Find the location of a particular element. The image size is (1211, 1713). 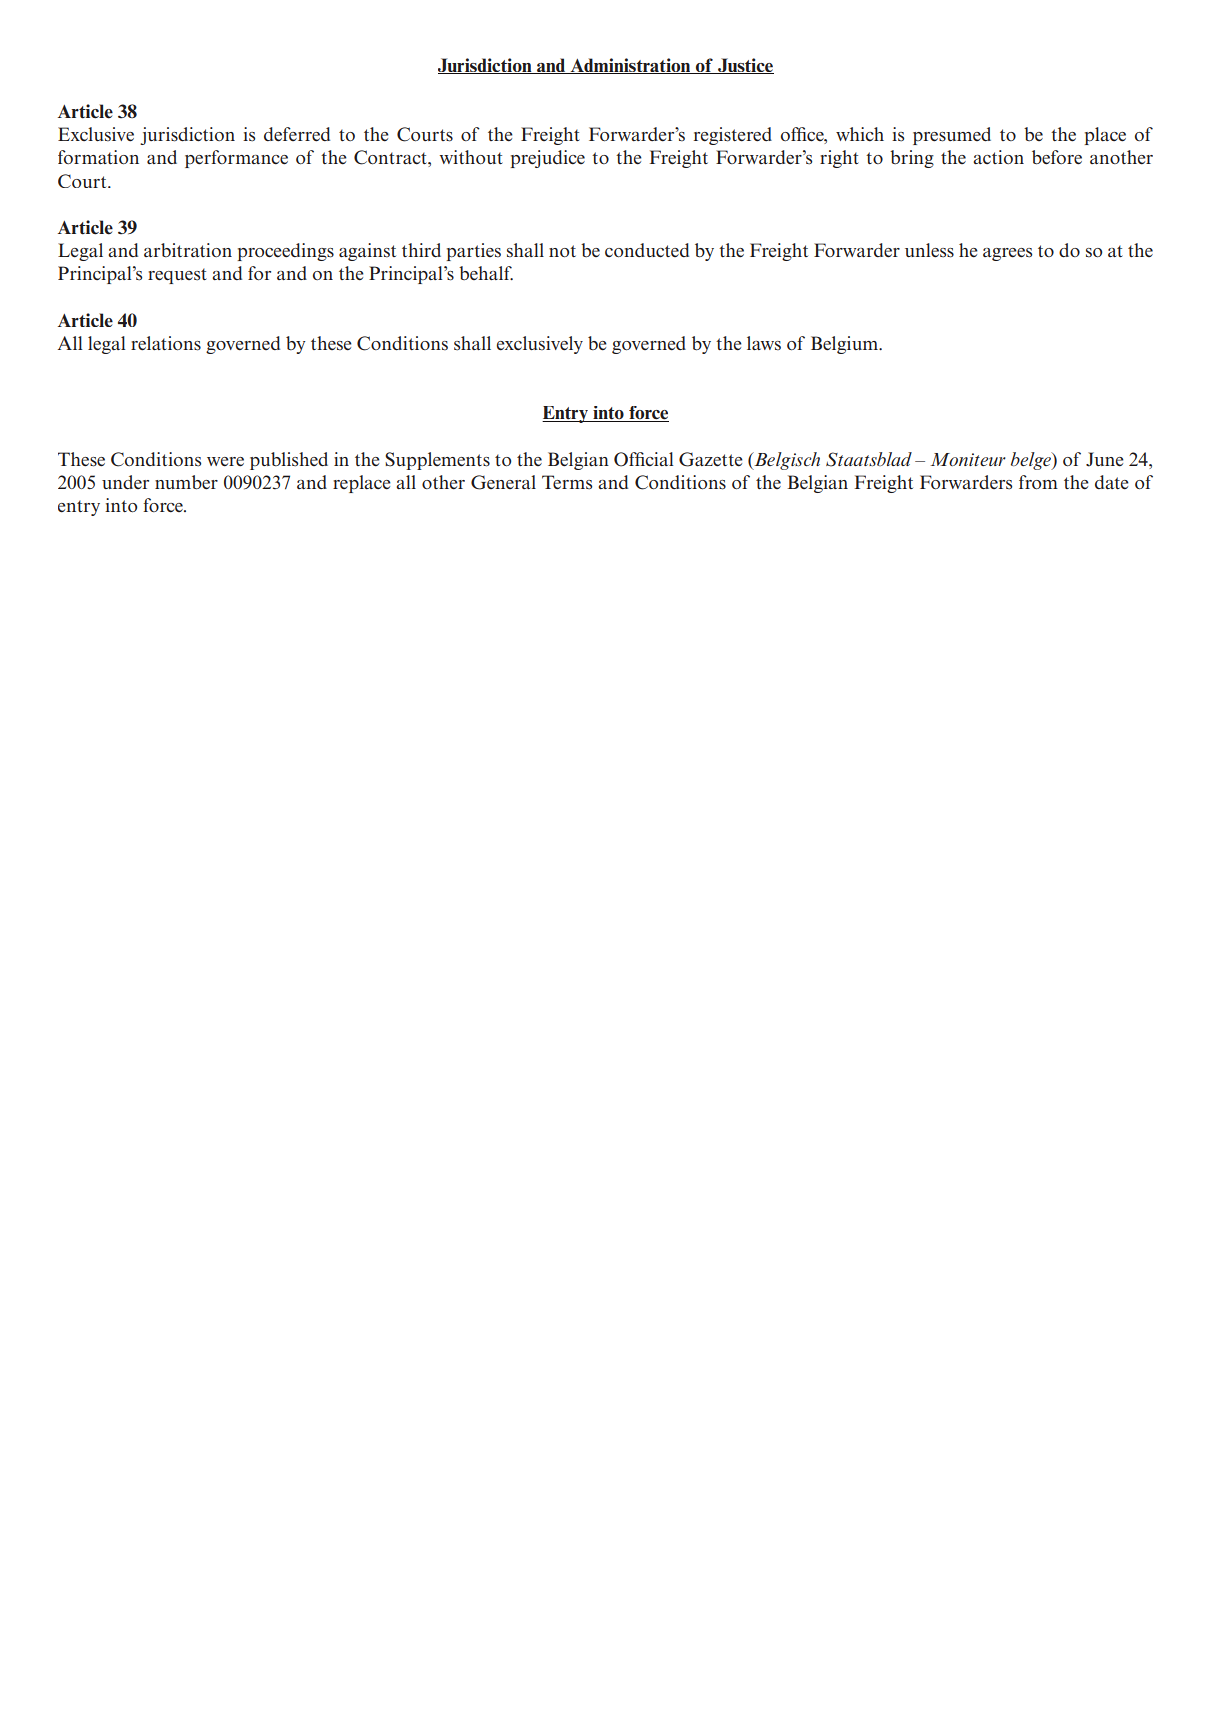

action is located at coordinates (998, 157).
